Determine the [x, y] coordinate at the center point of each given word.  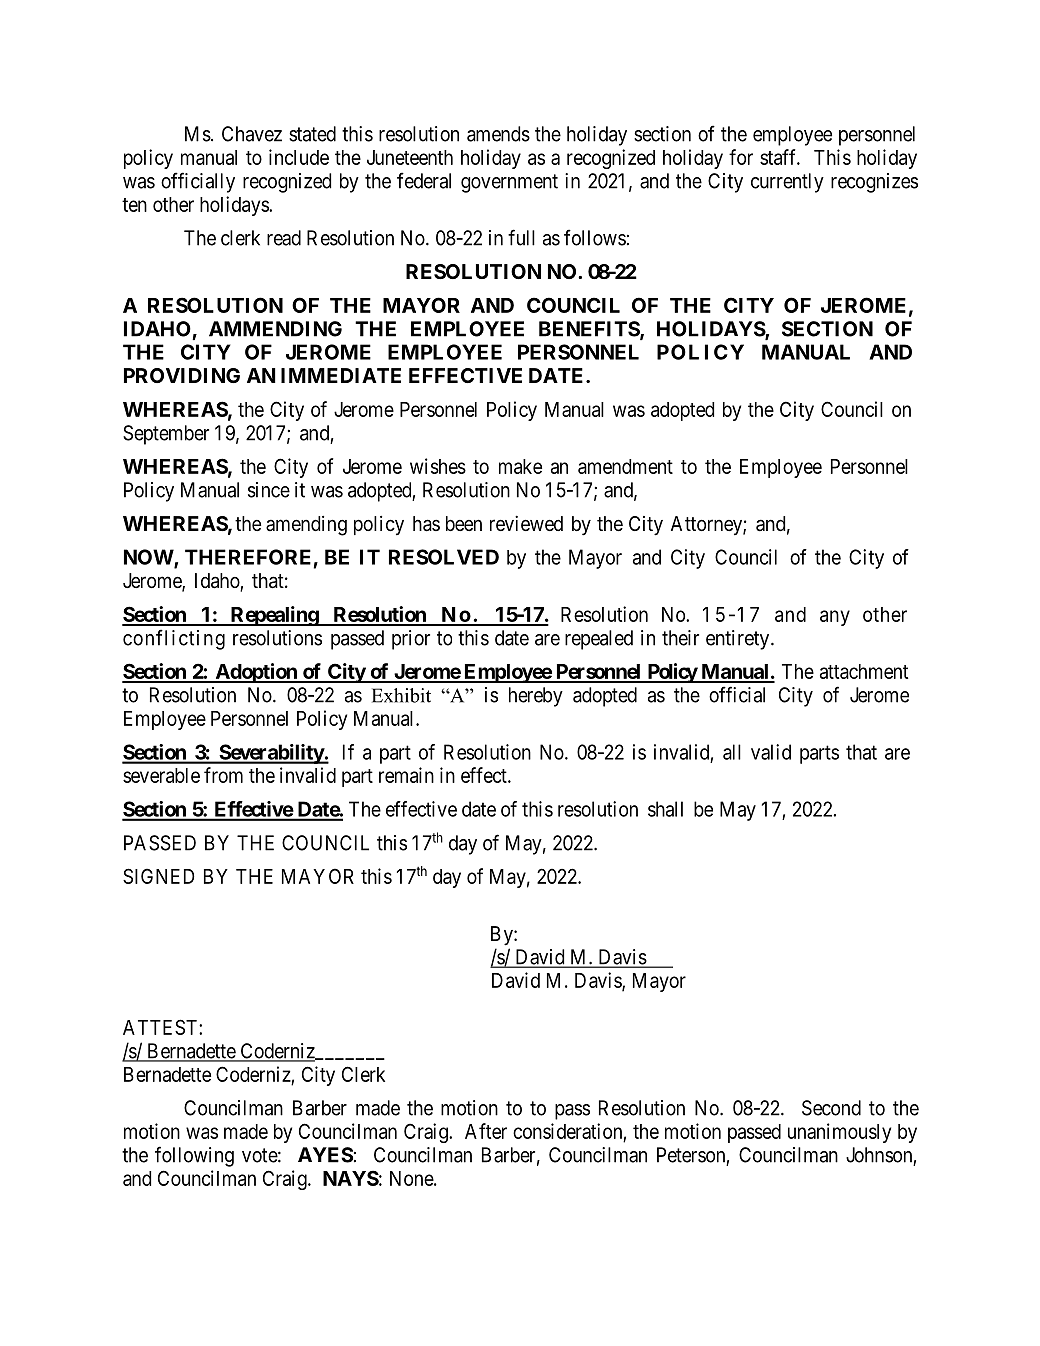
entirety [739, 640]
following [194, 1156]
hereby [536, 697]
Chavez [252, 134]
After [486, 1131]
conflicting [174, 639]
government [509, 183]
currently [787, 183]
